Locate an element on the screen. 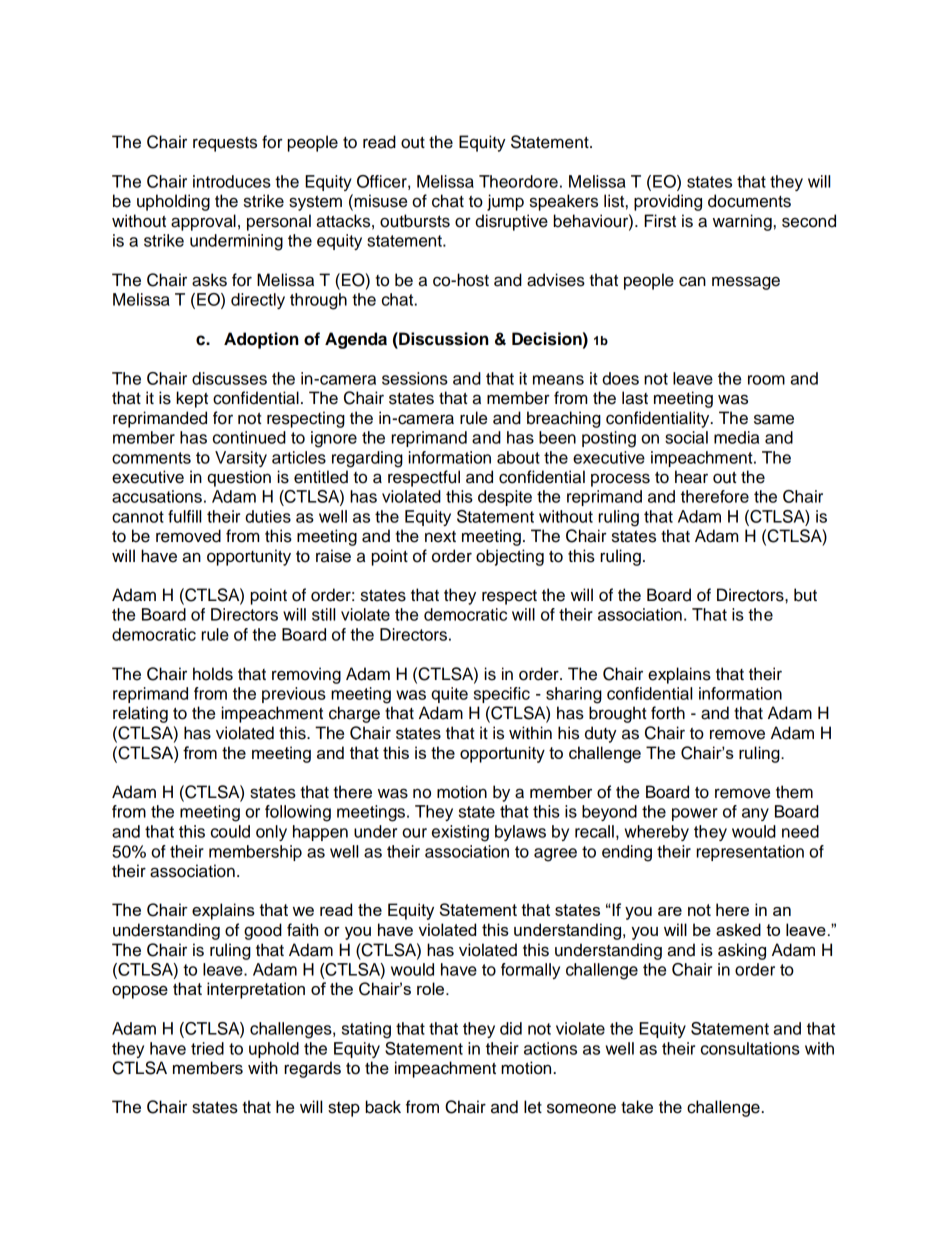  tried is located at coordinates (207, 1048).
